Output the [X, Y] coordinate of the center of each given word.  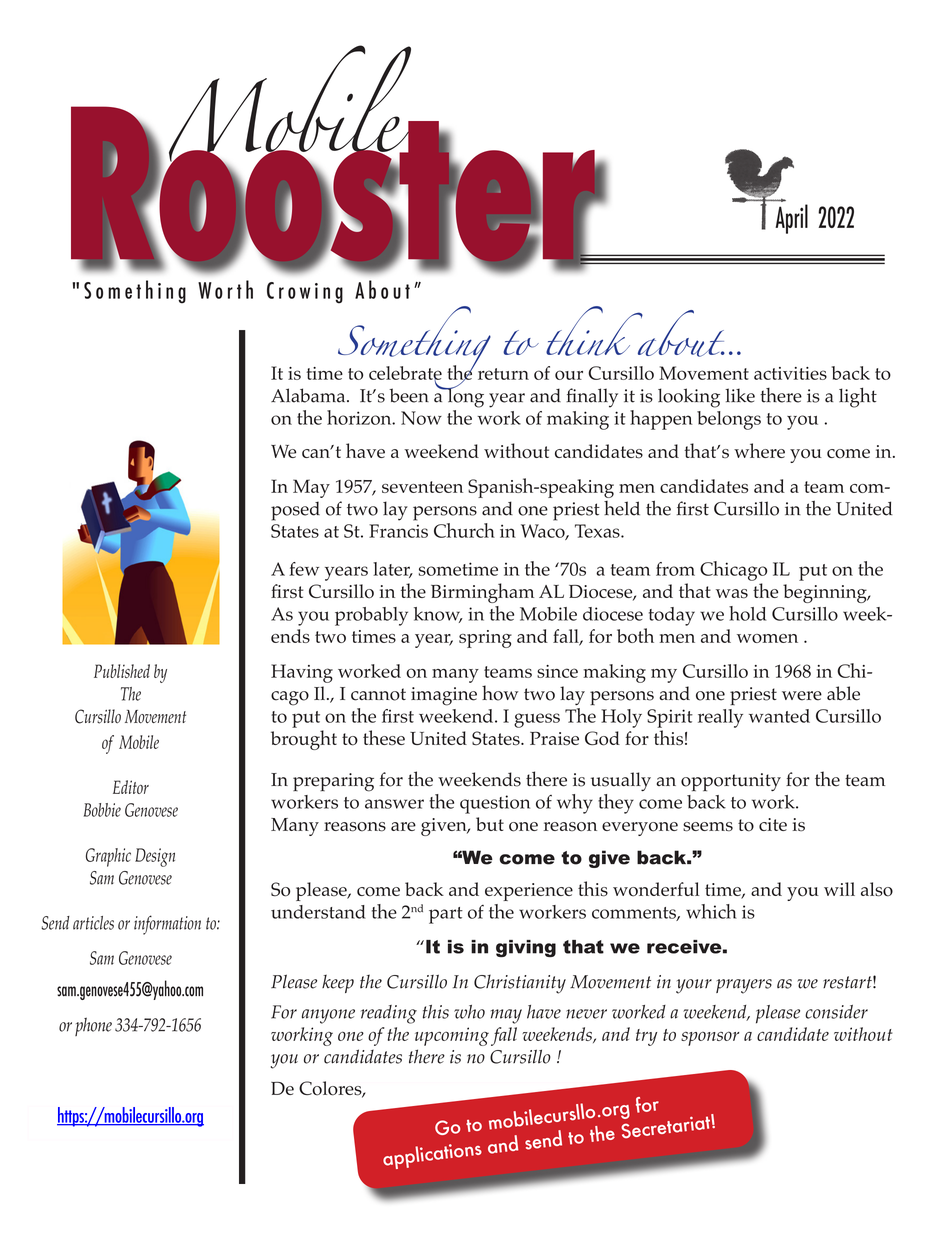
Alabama [309, 395]
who [469, 1012]
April [791, 219]
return [503, 374]
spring [485, 639]
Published [122, 671]
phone [93, 1026]
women [767, 638]
